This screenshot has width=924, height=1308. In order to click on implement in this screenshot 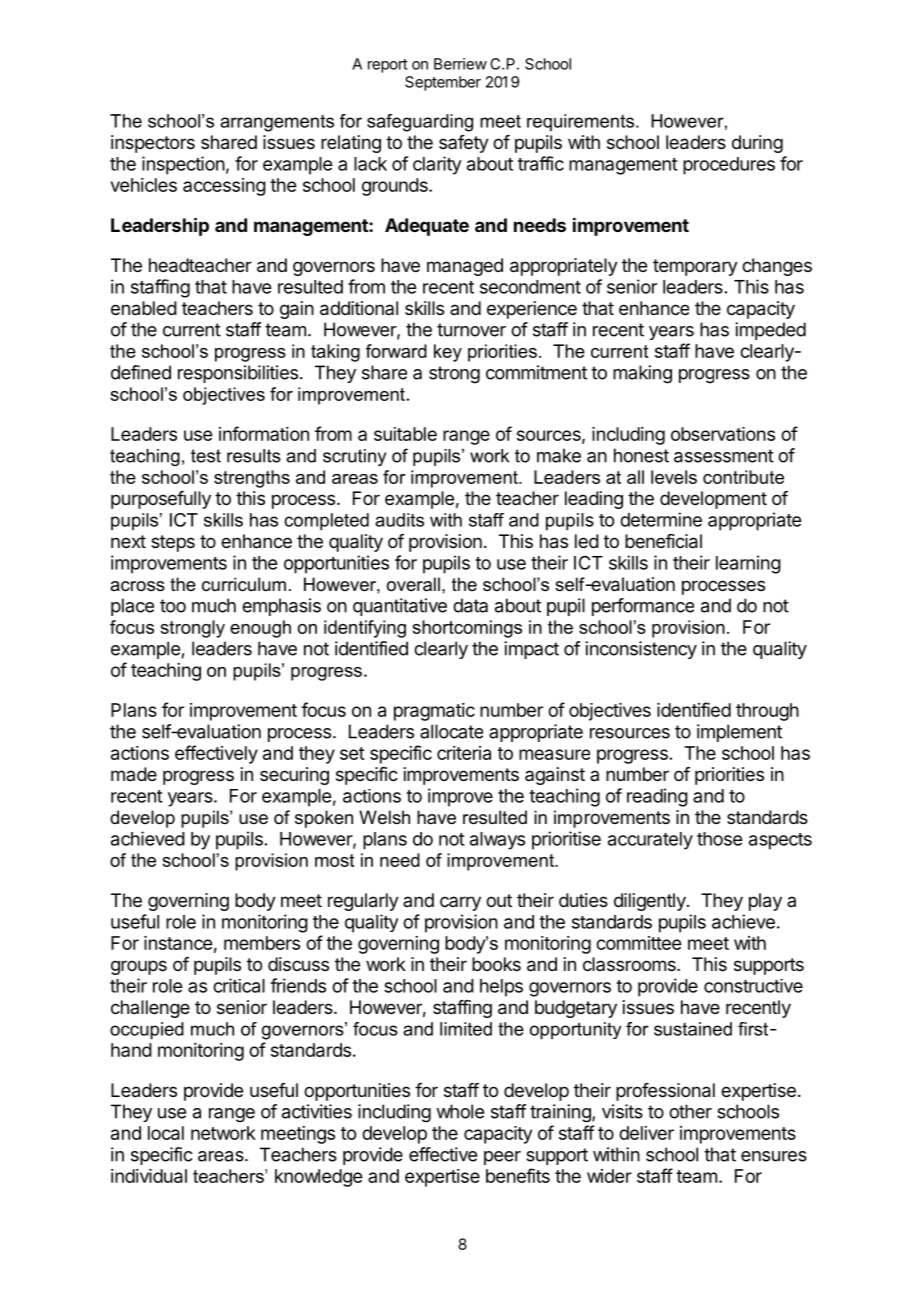, I will do `click(739, 733)`.
